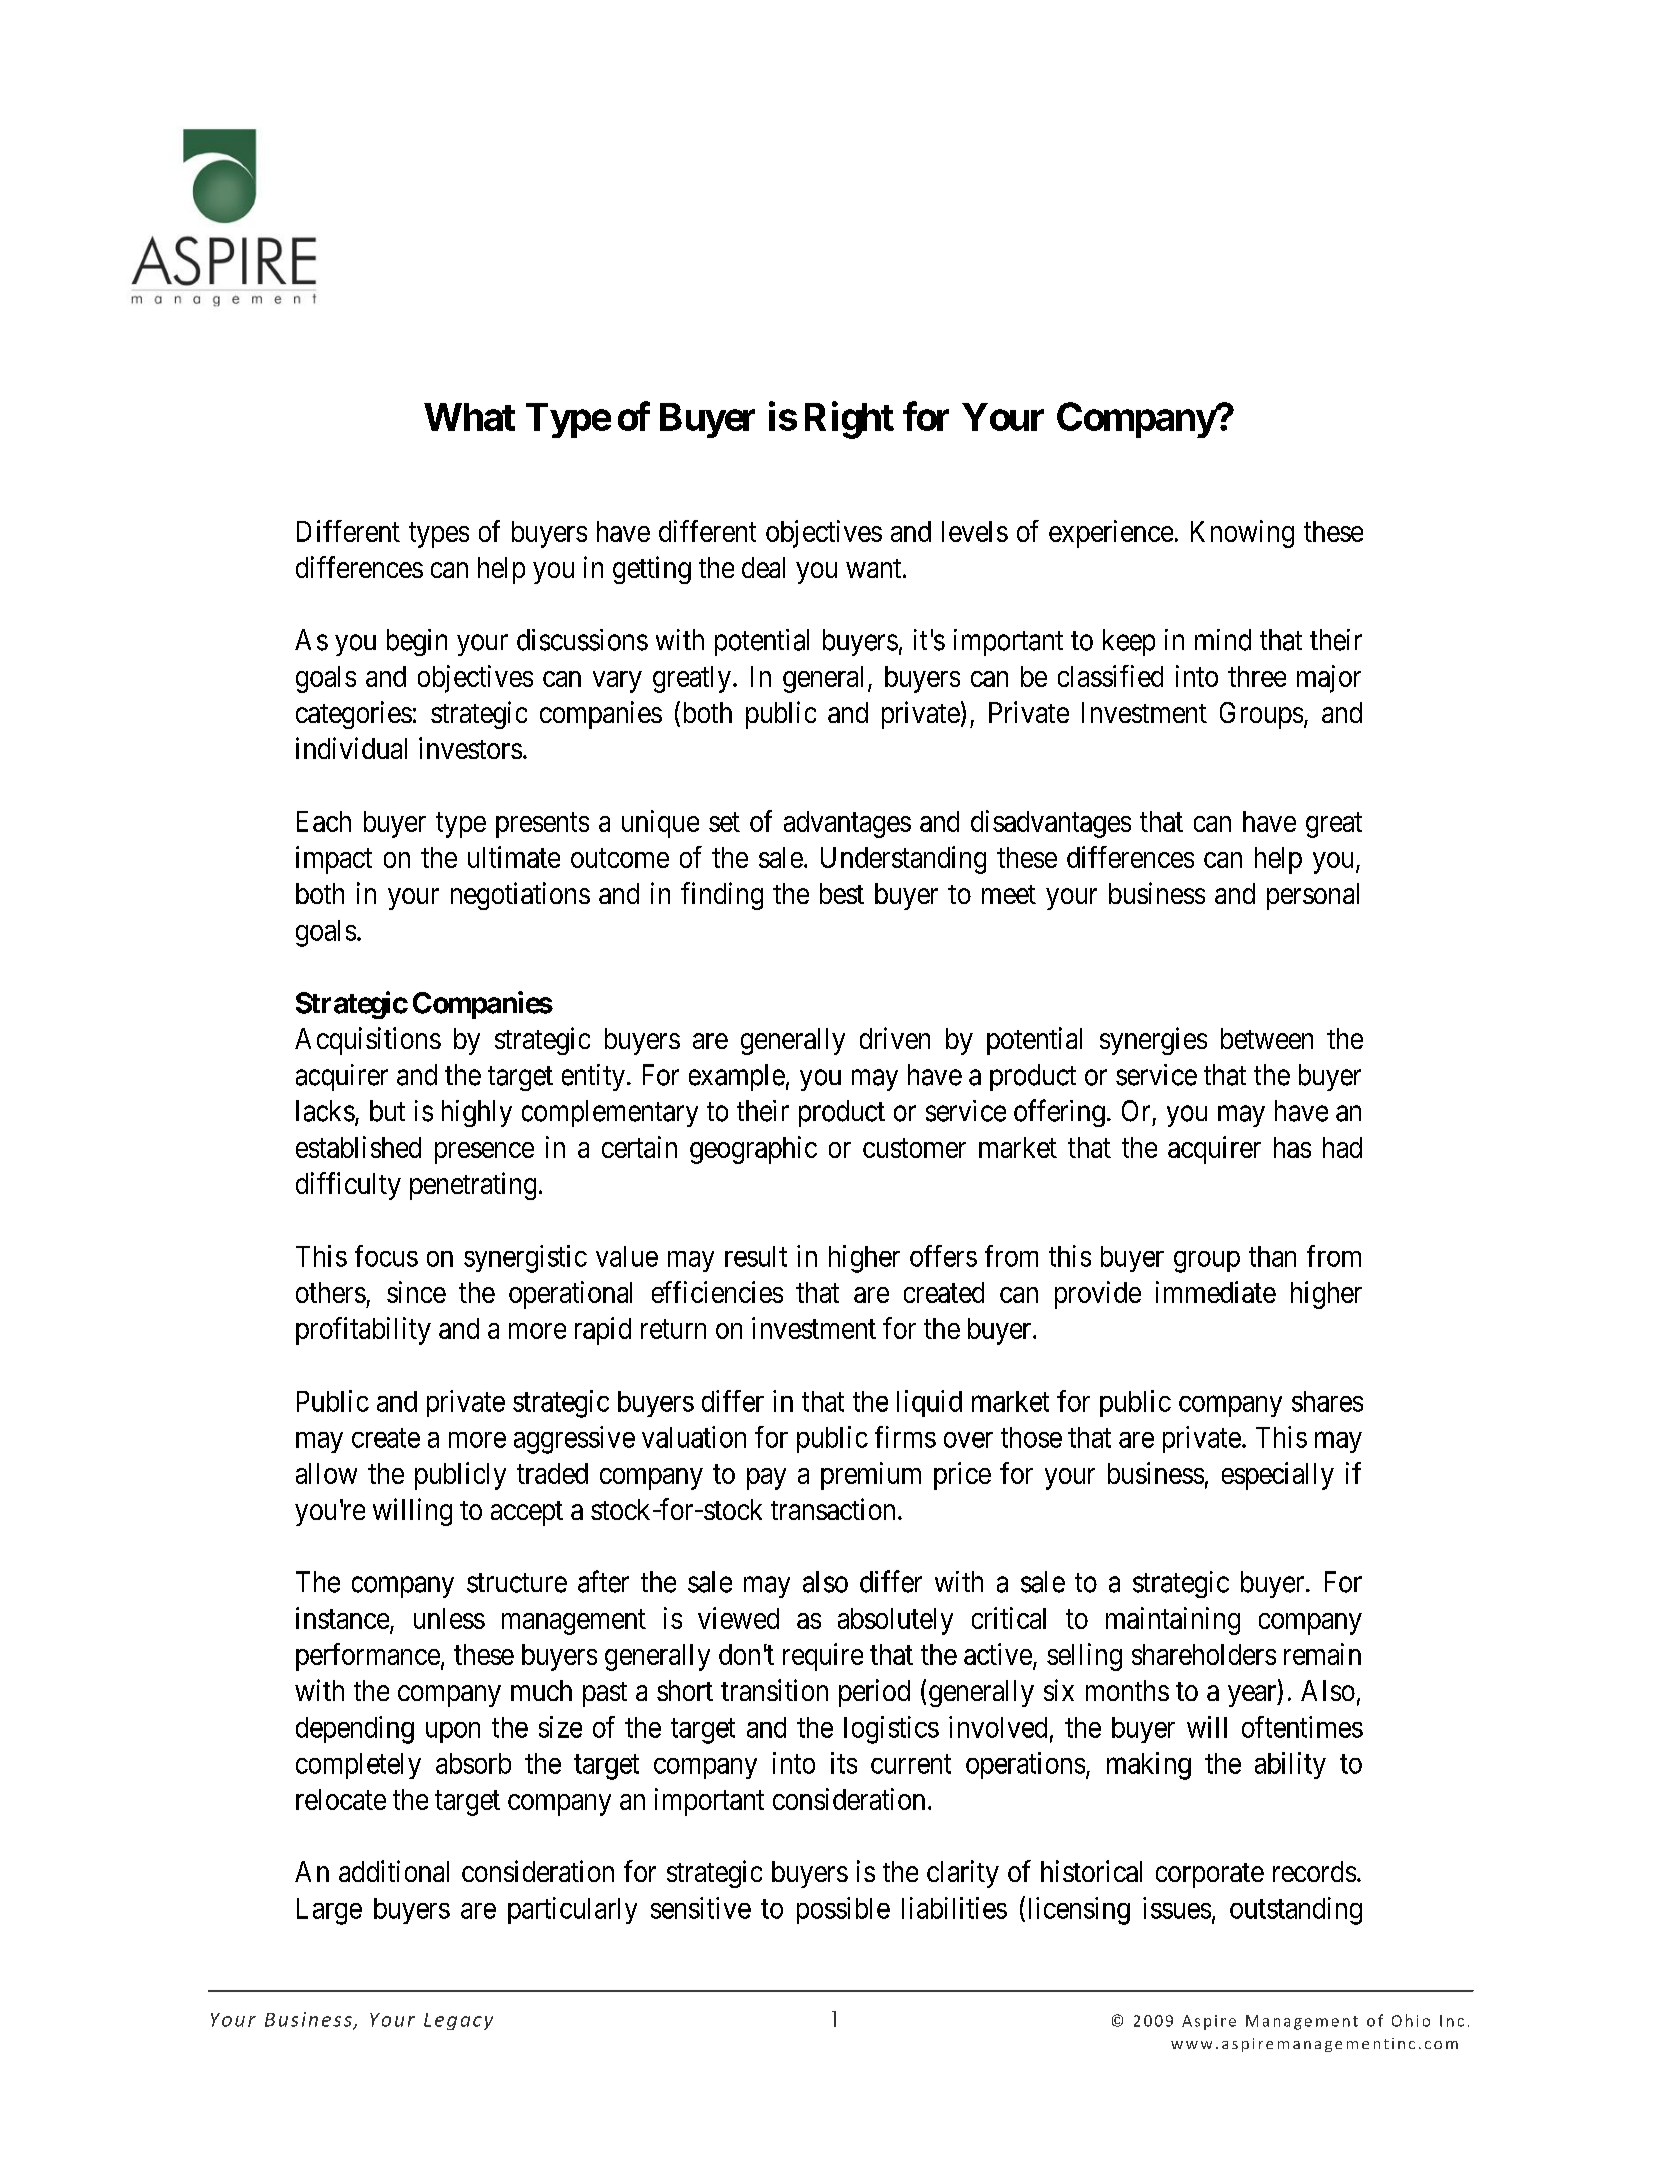 The height and width of the document is (2160, 1669). Describe the element at coordinates (849, 420) in the document. I see `Right` at that location.
